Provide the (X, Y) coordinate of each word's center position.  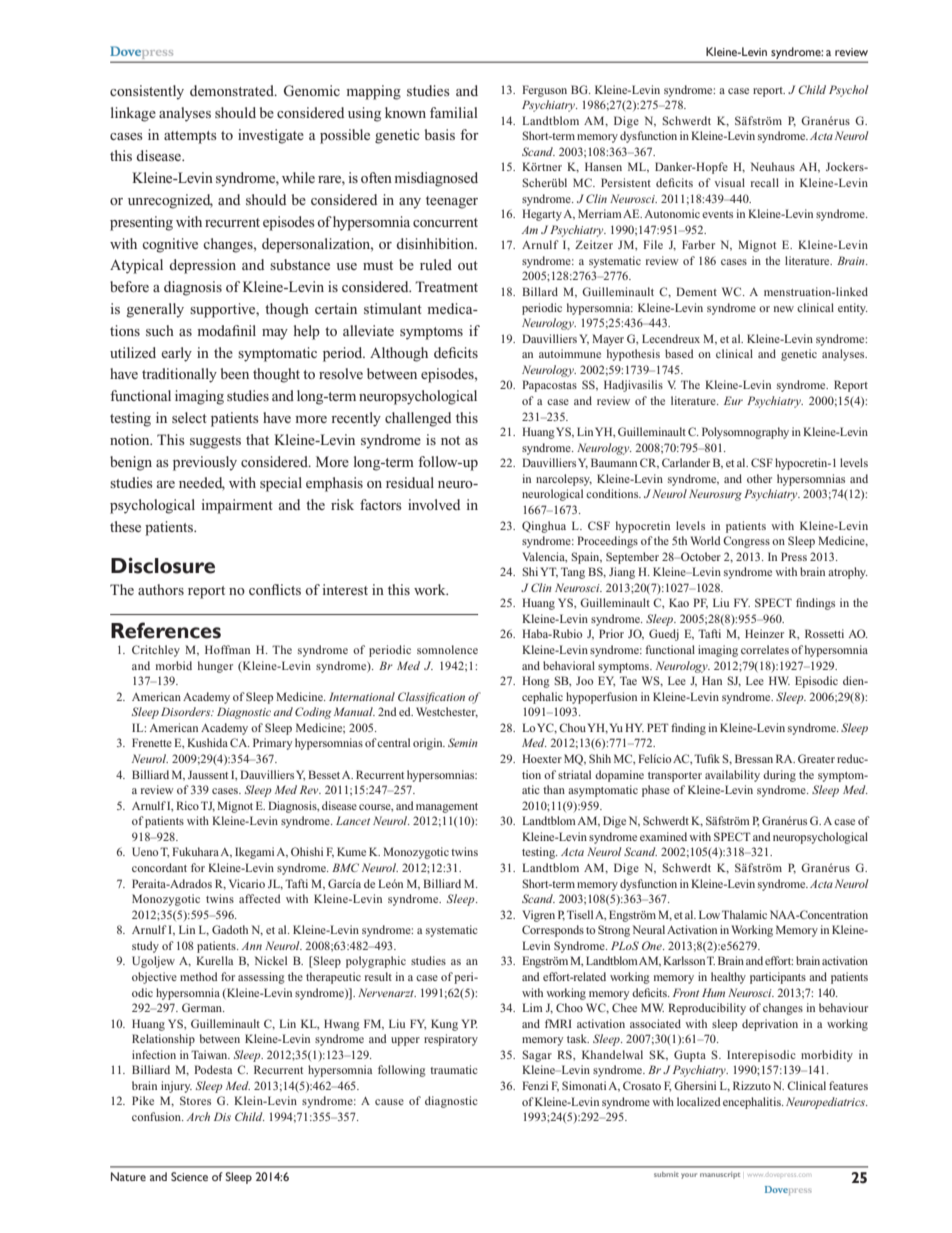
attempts (190, 137)
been (235, 373)
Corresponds (553, 931)
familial (454, 112)
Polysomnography (745, 433)
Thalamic (744, 914)
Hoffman (227, 649)
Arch (198, 1116)
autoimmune (570, 353)
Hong (536, 682)
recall (765, 182)
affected (260, 898)
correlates (765, 649)
